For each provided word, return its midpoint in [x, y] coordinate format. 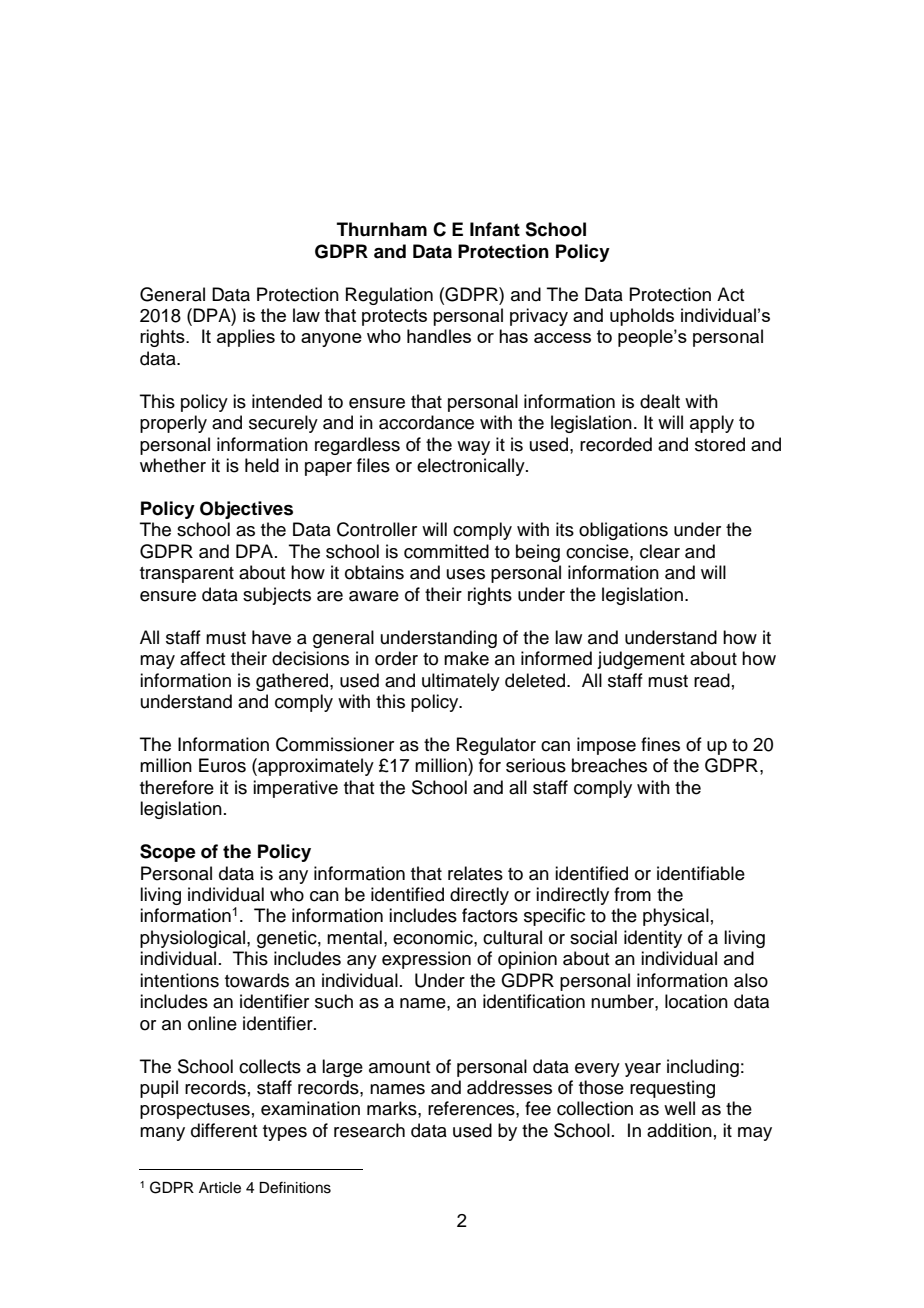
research [369, 1130]
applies [246, 338]
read [712, 680]
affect [202, 658]
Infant [495, 229]
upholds [642, 317]
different [224, 1130]
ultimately [461, 682]
